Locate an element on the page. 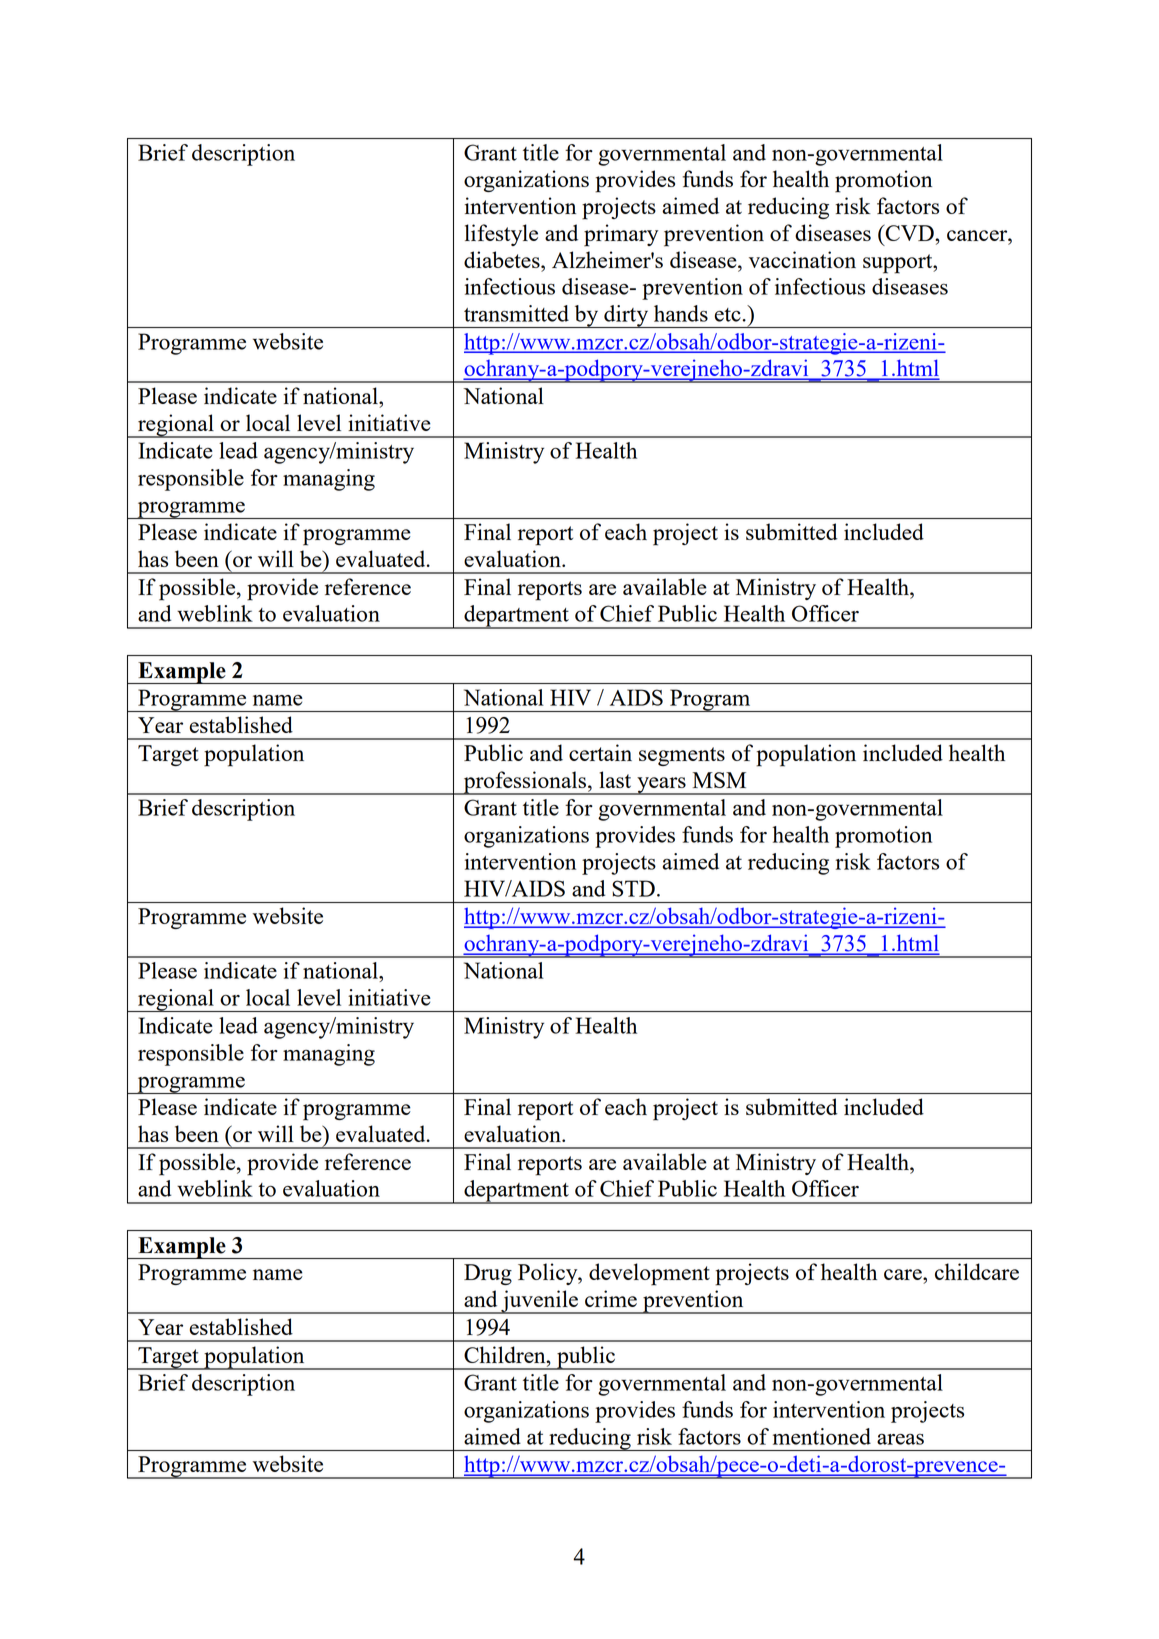 The width and height of the page is (1159, 1639). etc is located at coordinates (728, 315).
